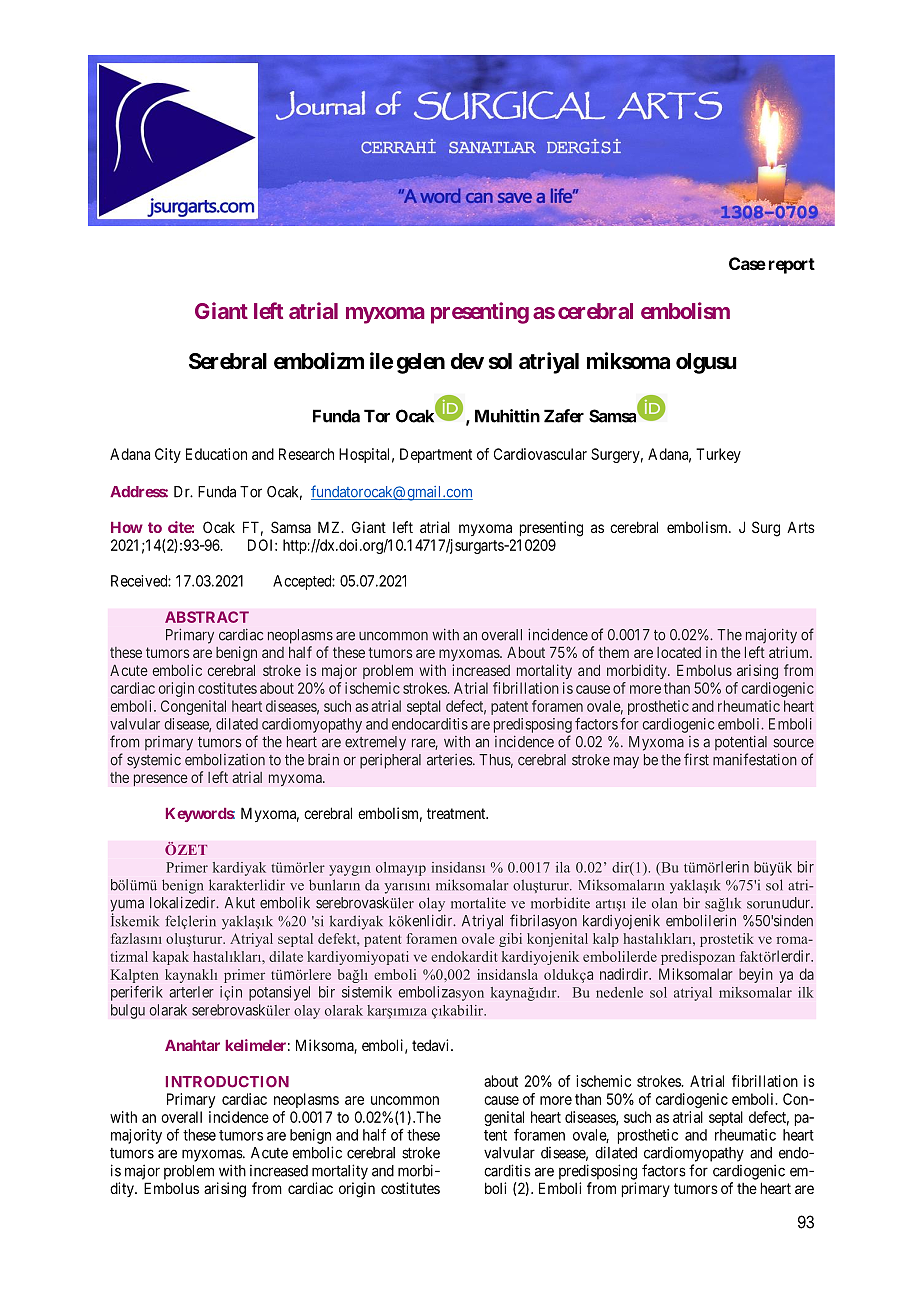  Describe the element at coordinates (679, 652) in the screenshot. I see `located` at that location.
